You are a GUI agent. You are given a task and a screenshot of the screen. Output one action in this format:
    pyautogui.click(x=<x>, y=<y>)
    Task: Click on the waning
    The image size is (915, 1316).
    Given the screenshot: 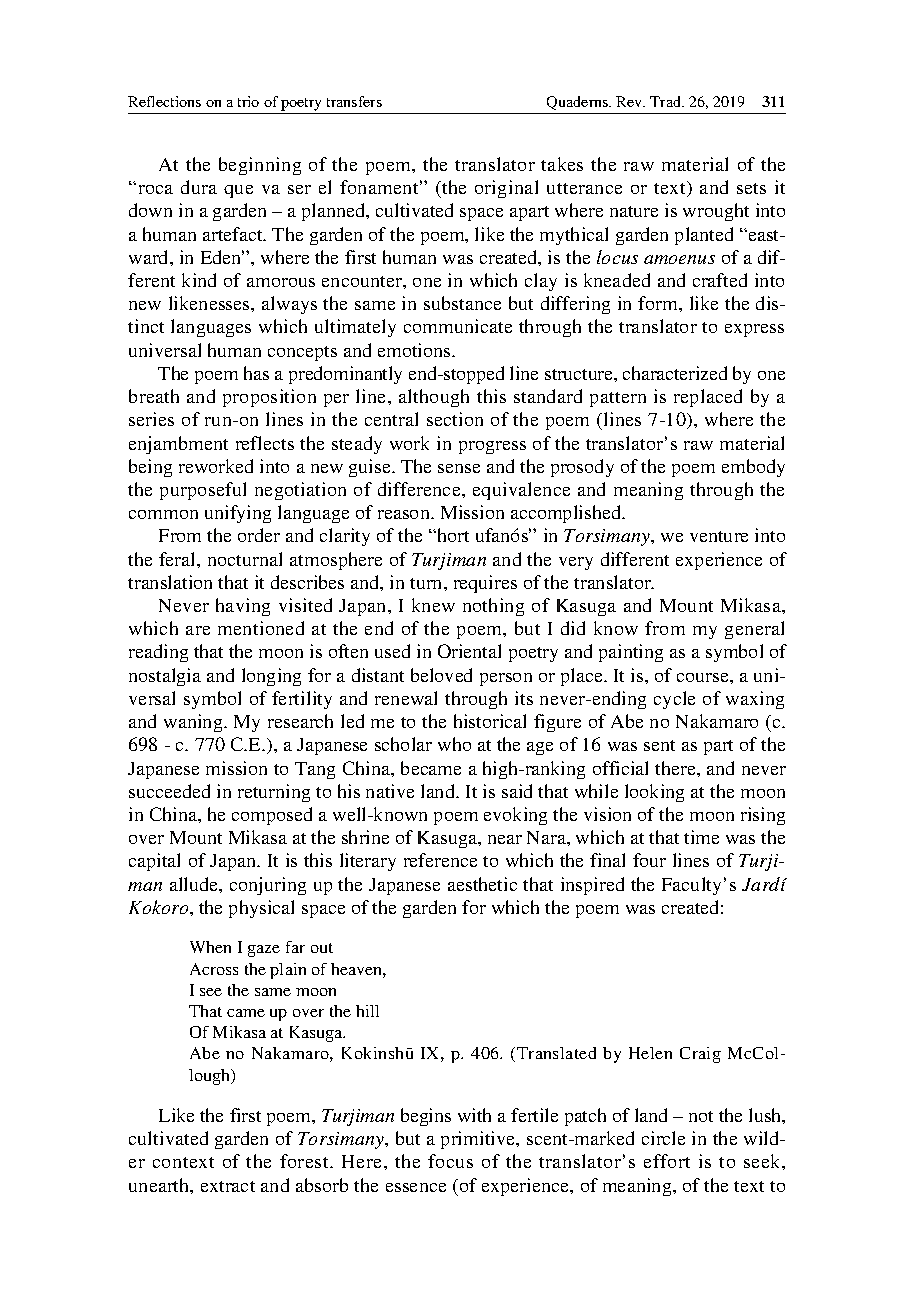 What is the action you would take?
    pyautogui.click(x=194, y=723)
